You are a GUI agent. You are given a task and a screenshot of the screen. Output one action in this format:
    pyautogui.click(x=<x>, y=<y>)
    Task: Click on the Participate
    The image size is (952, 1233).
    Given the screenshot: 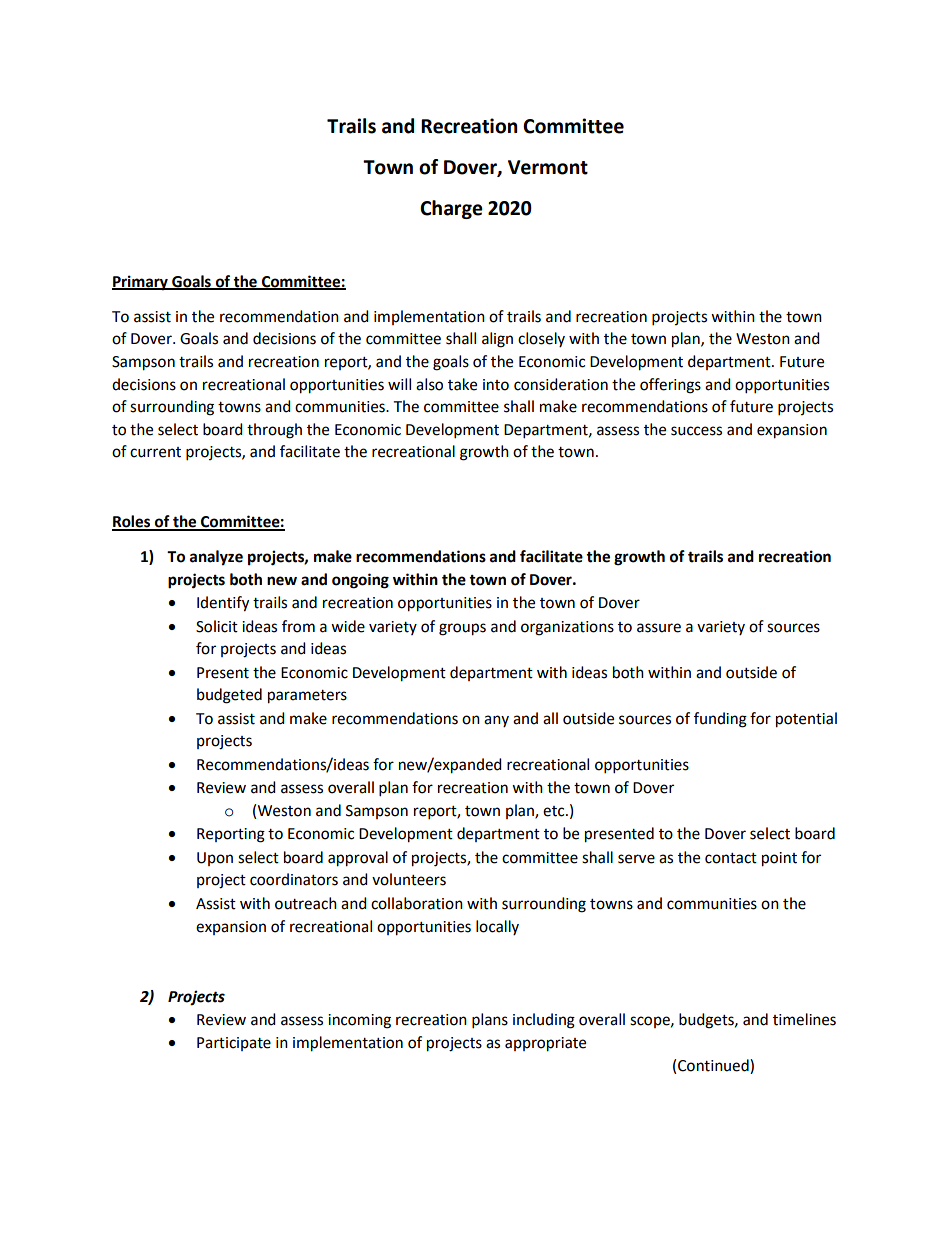 What is the action you would take?
    pyautogui.click(x=234, y=1044)
